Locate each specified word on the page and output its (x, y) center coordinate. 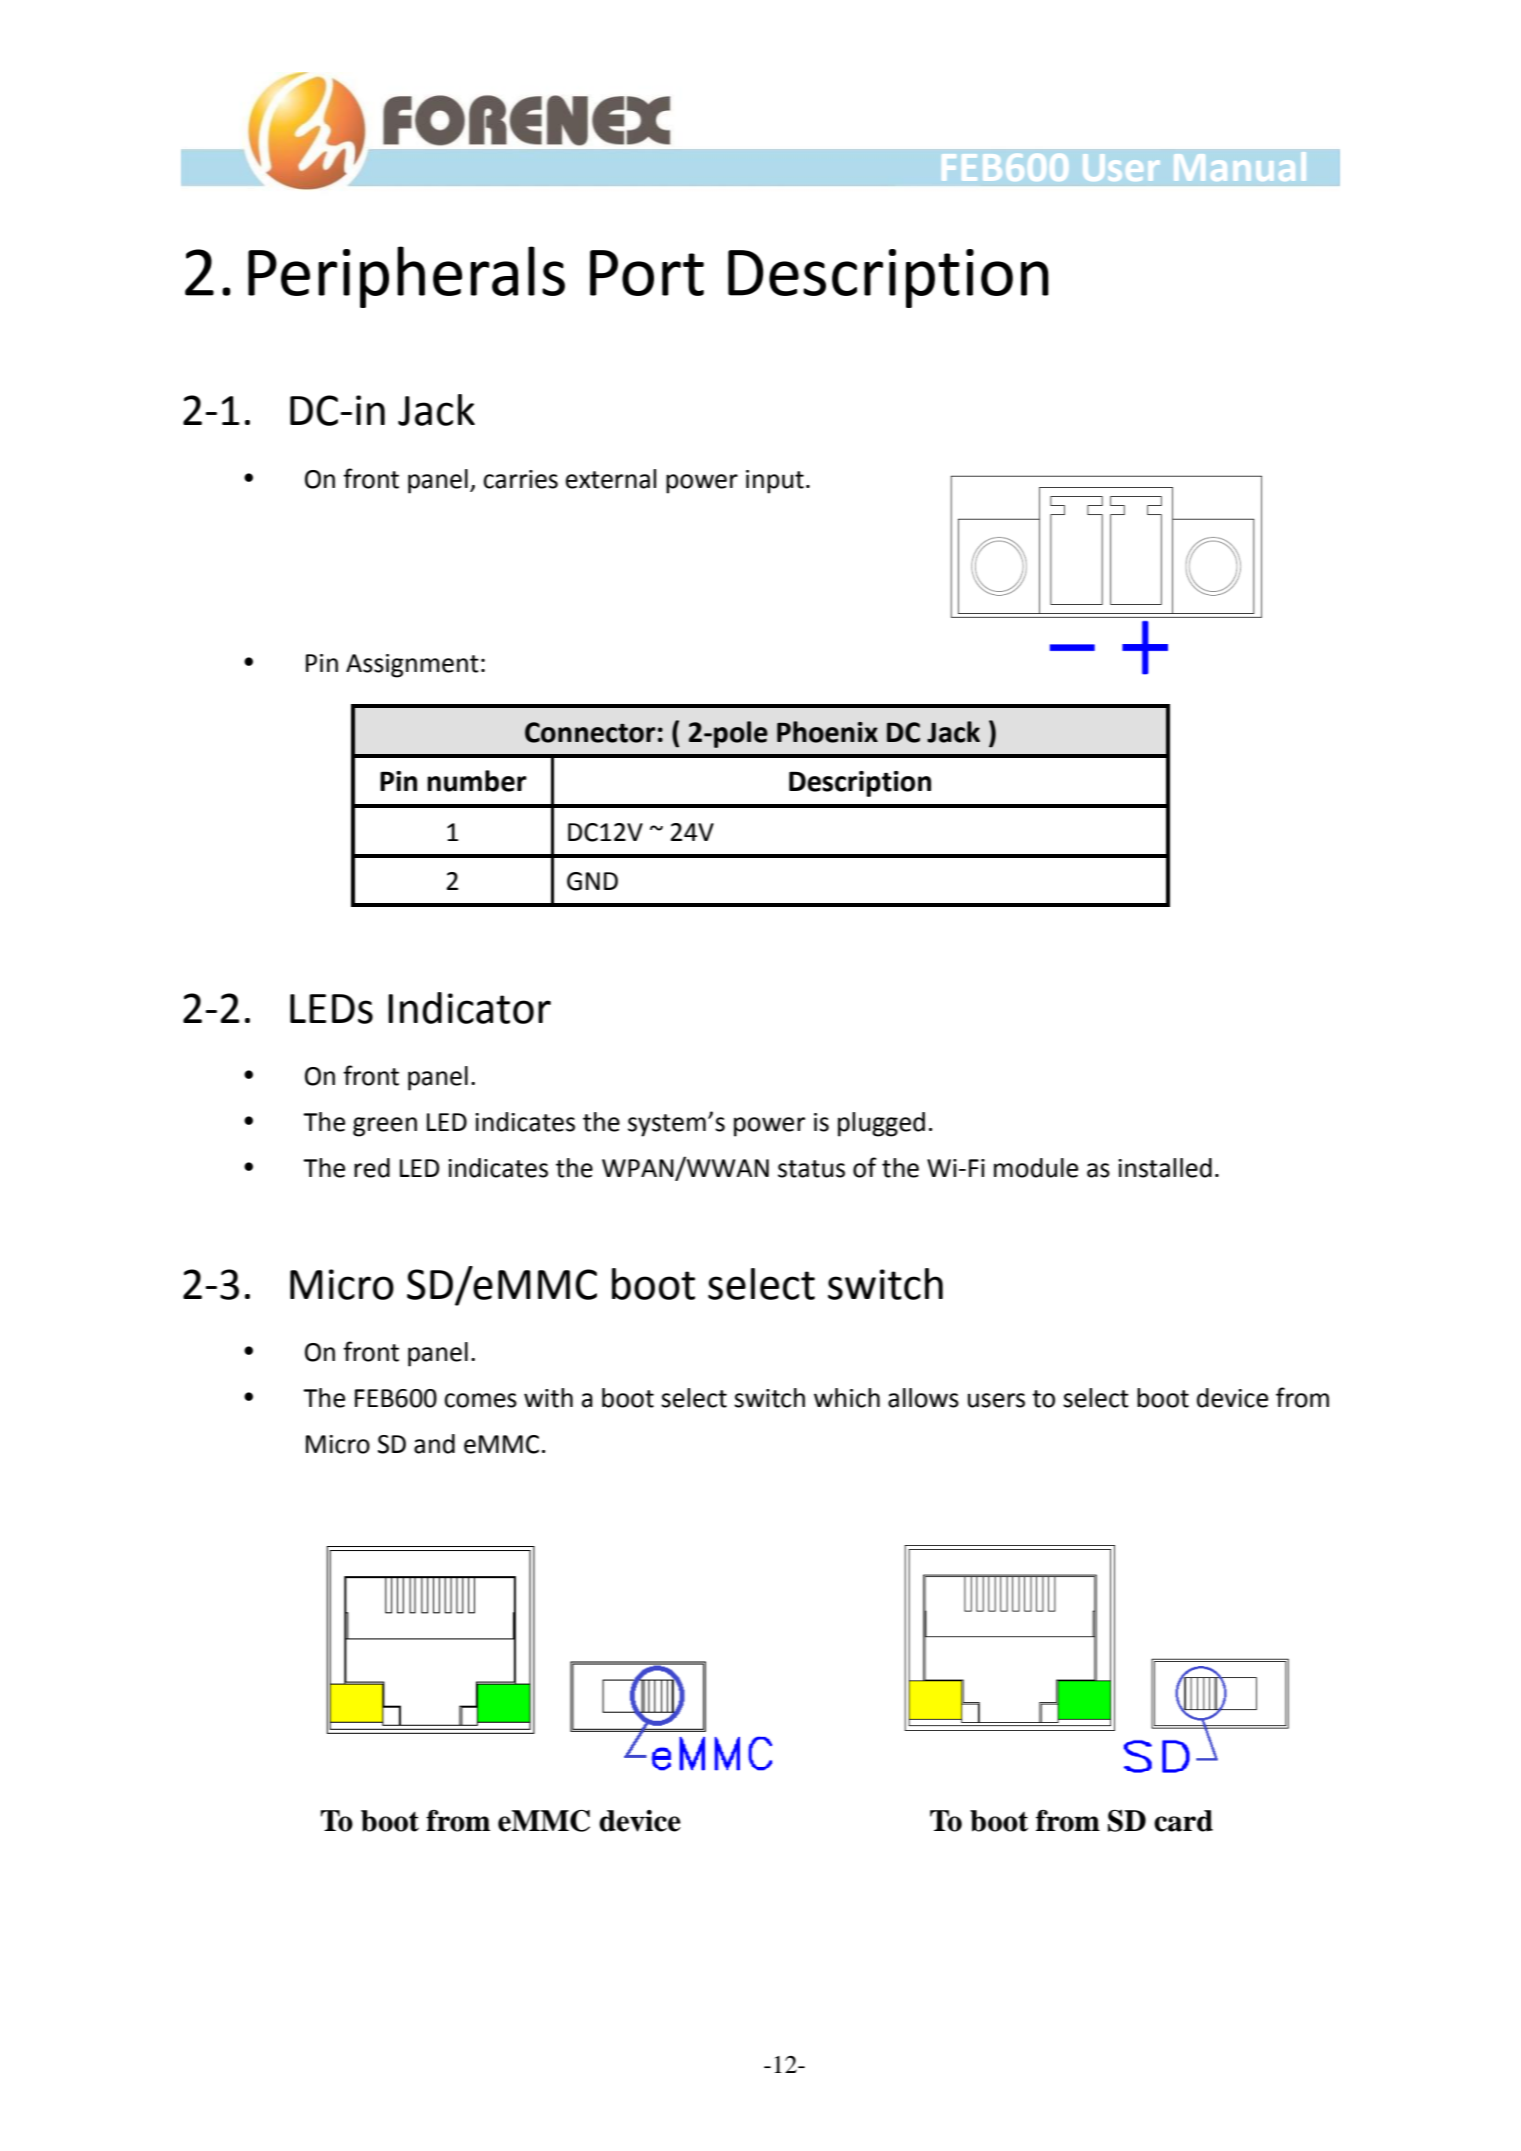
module (1036, 1168)
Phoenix (827, 732)
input (775, 482)
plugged (881, 1124)
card (1183, 1821)
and (434, 1444)
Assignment (412, 666)
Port (647, 273)
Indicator (469, 1008)
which (847, 1398)
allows (923, 1398)
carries (520, 479)
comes (480, 1400)
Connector (590, 732)
